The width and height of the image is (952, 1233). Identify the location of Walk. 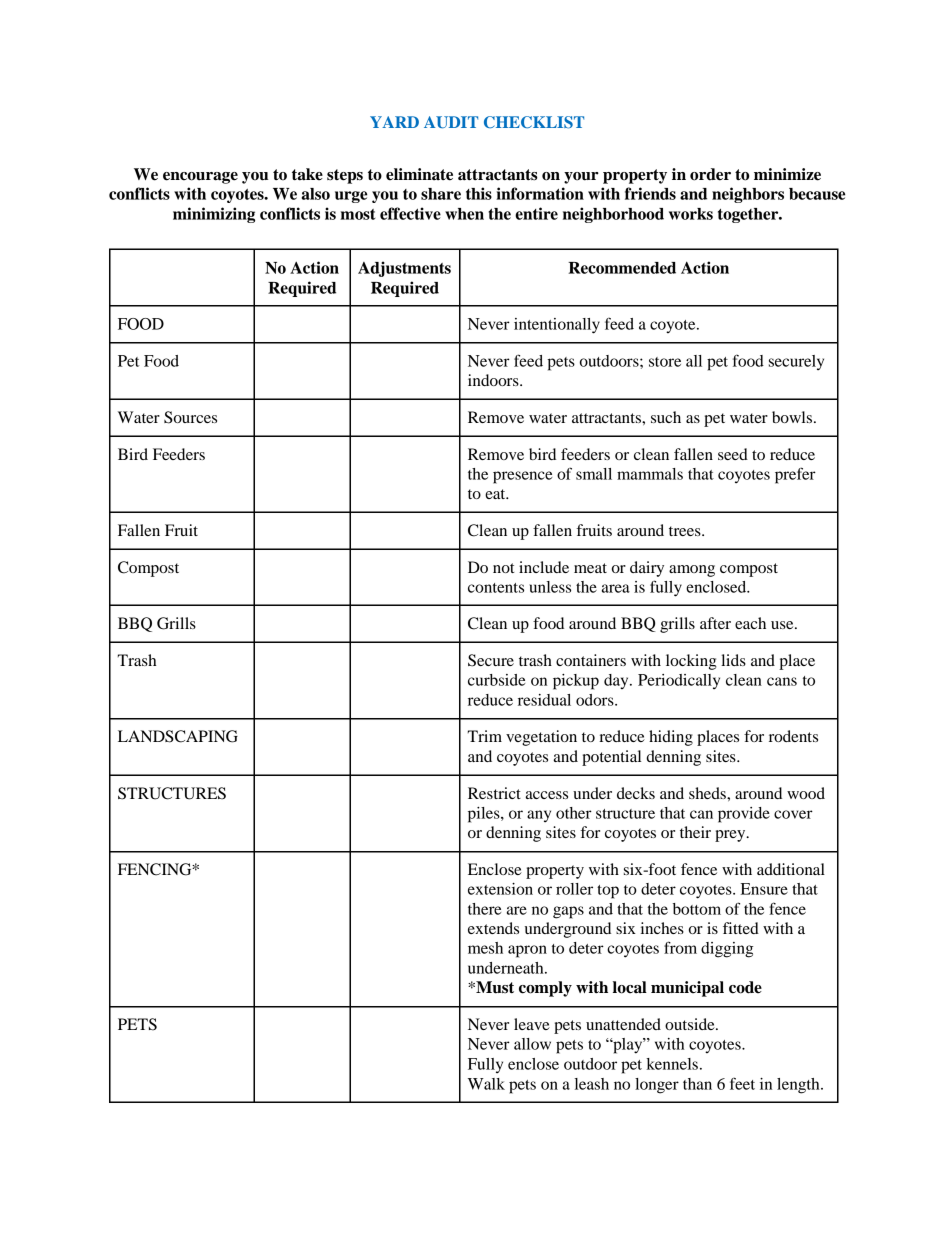
(486, 1084).
